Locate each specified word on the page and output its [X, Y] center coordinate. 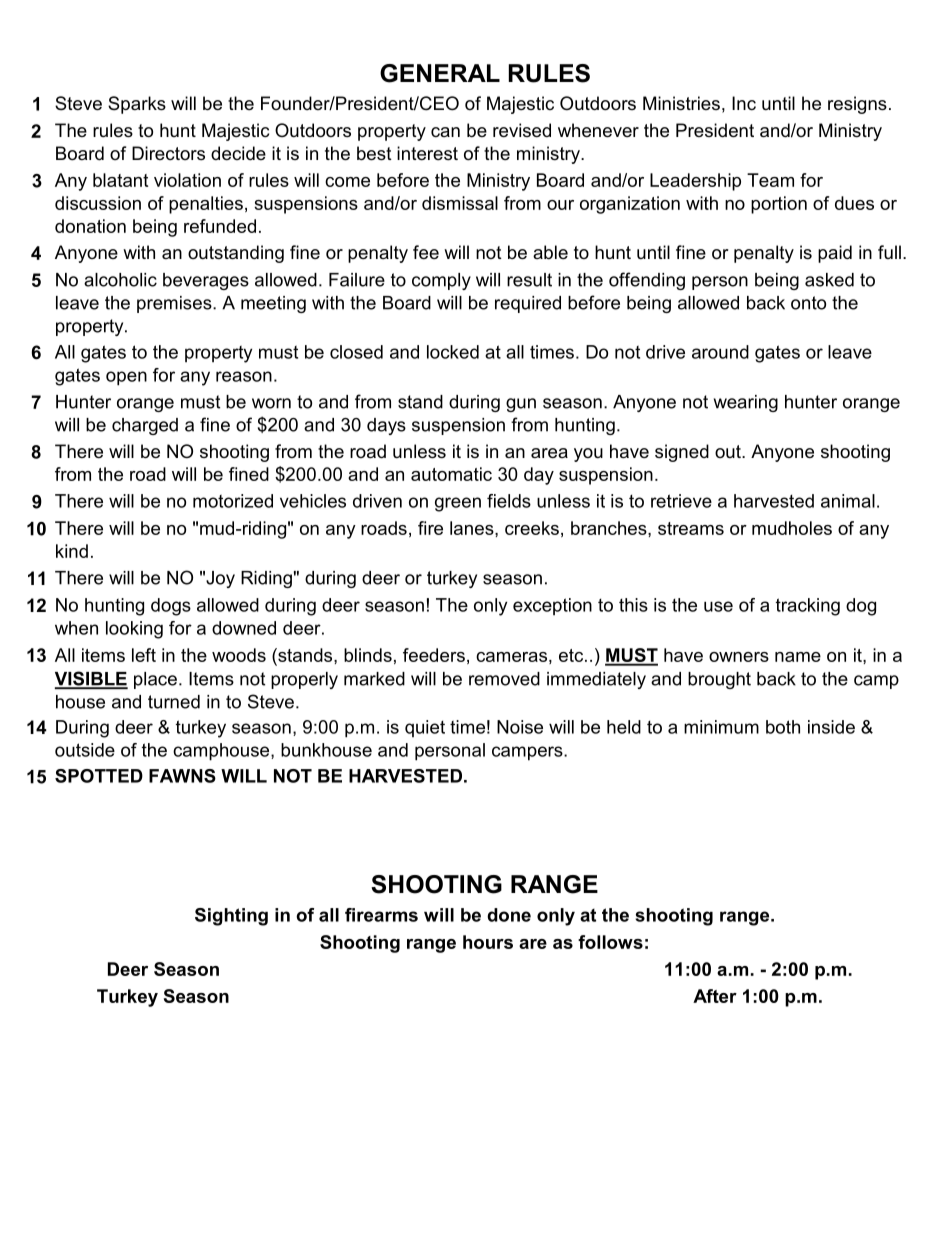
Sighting [231, 917]
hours [488, 942]
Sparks [137, 105]
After [715, 996]
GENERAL [440, 73]
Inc [744, 103]
